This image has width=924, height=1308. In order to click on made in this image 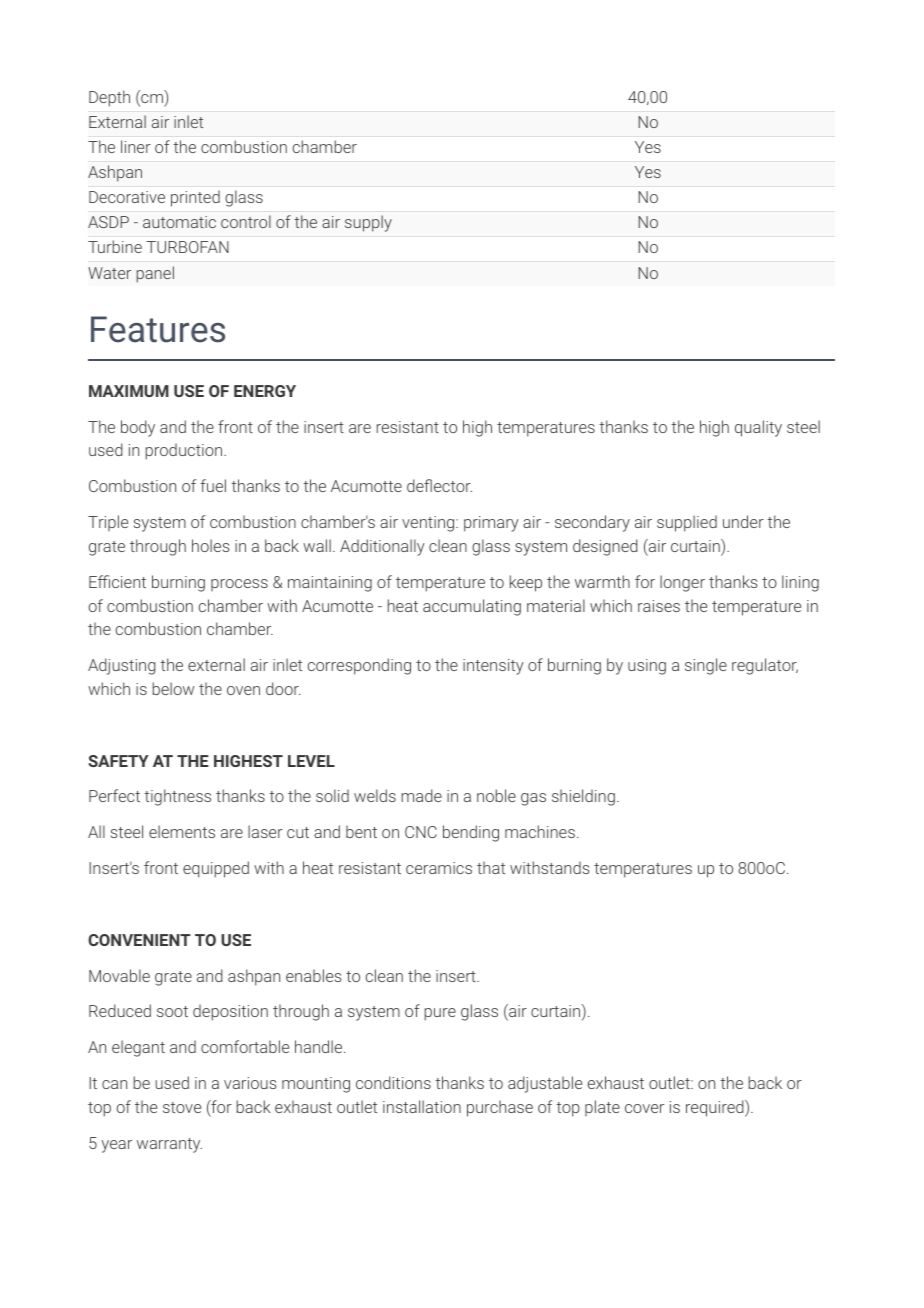, I will do `click(421, 795)`.
